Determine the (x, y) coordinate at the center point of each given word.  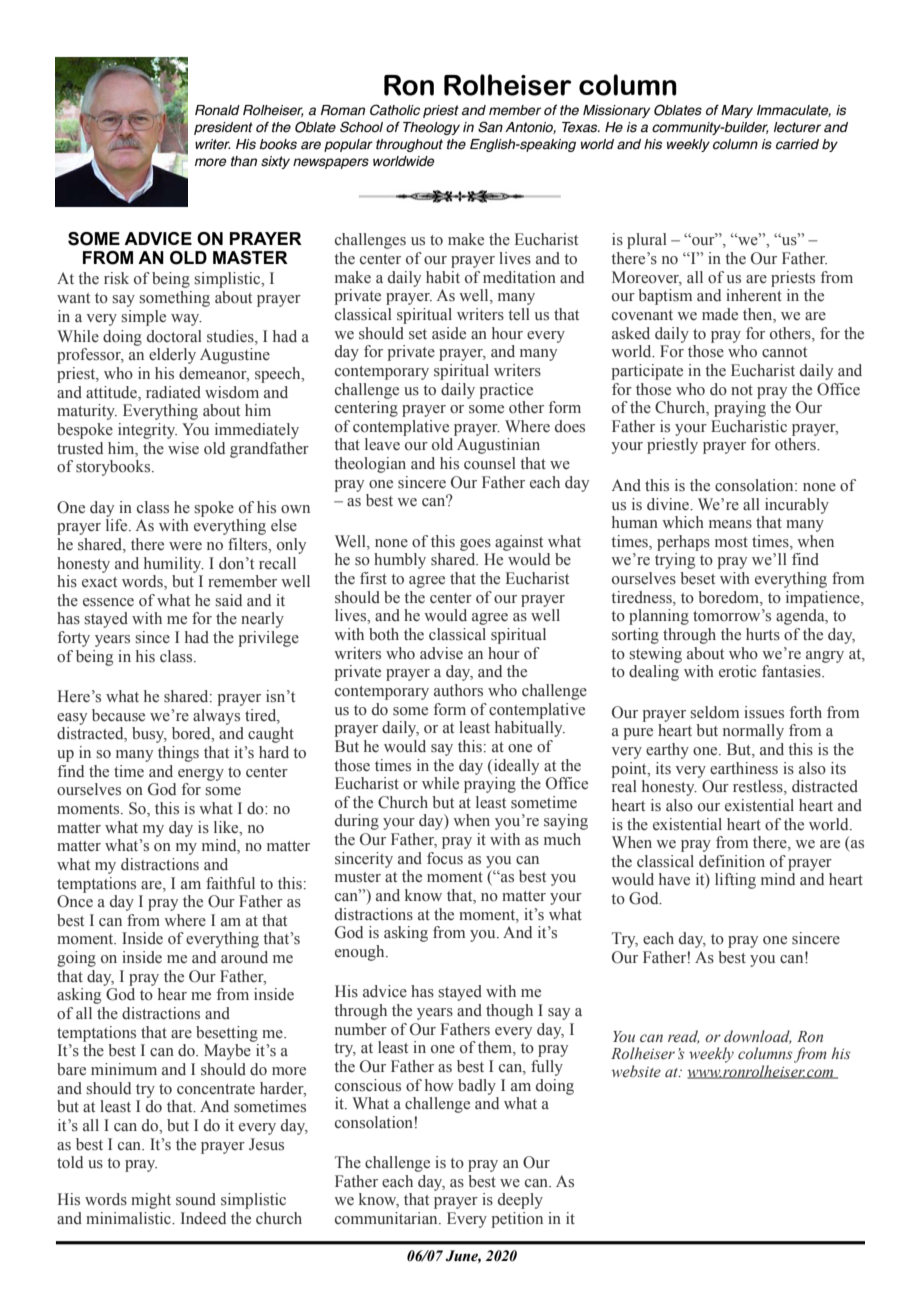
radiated (173, 392)
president (223, 128)
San (490, 127)
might (151, 1201)
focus (445, 858)
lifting (735, 881)
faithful (230, 883)
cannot (784, 352)
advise (441, 653)
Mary (737, 111)
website (636, 1071)
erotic (737, 671)
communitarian (387, 1218)
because (118, 715)
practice (506, 391)
